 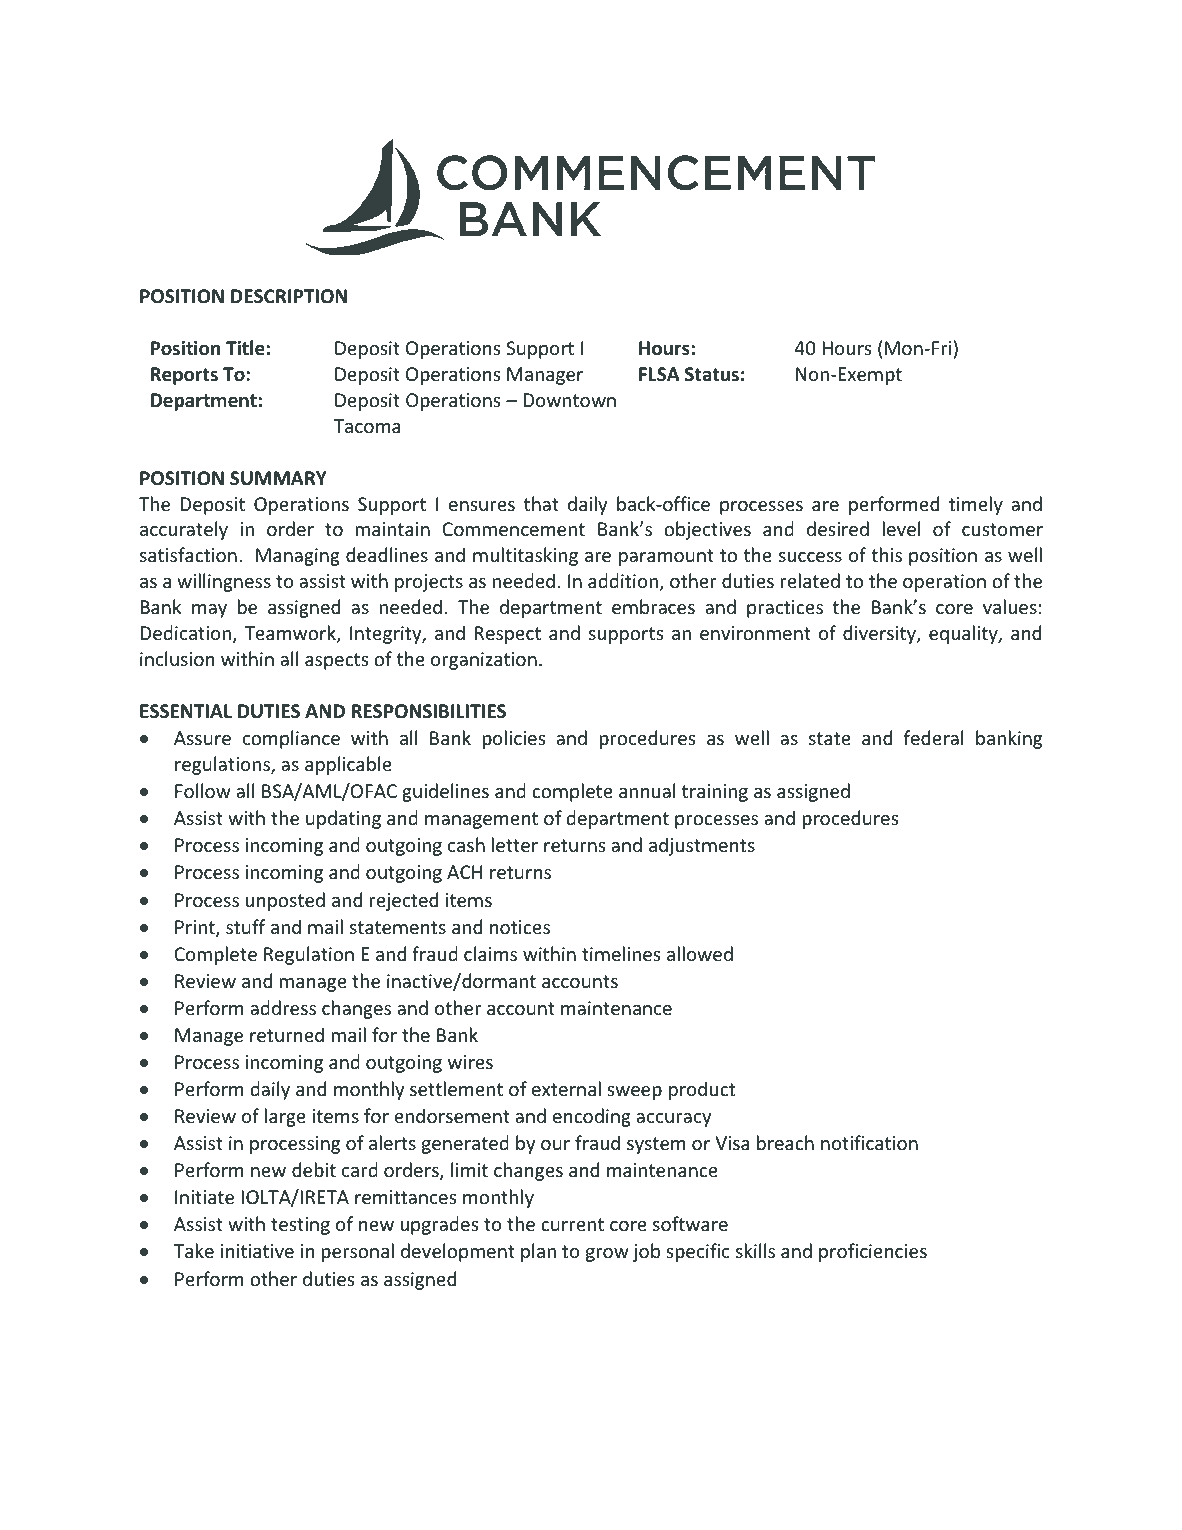 What do you see at coordinates (934, 737) in the screenshot?
I see `federal` at bounding box center [934, 737].
